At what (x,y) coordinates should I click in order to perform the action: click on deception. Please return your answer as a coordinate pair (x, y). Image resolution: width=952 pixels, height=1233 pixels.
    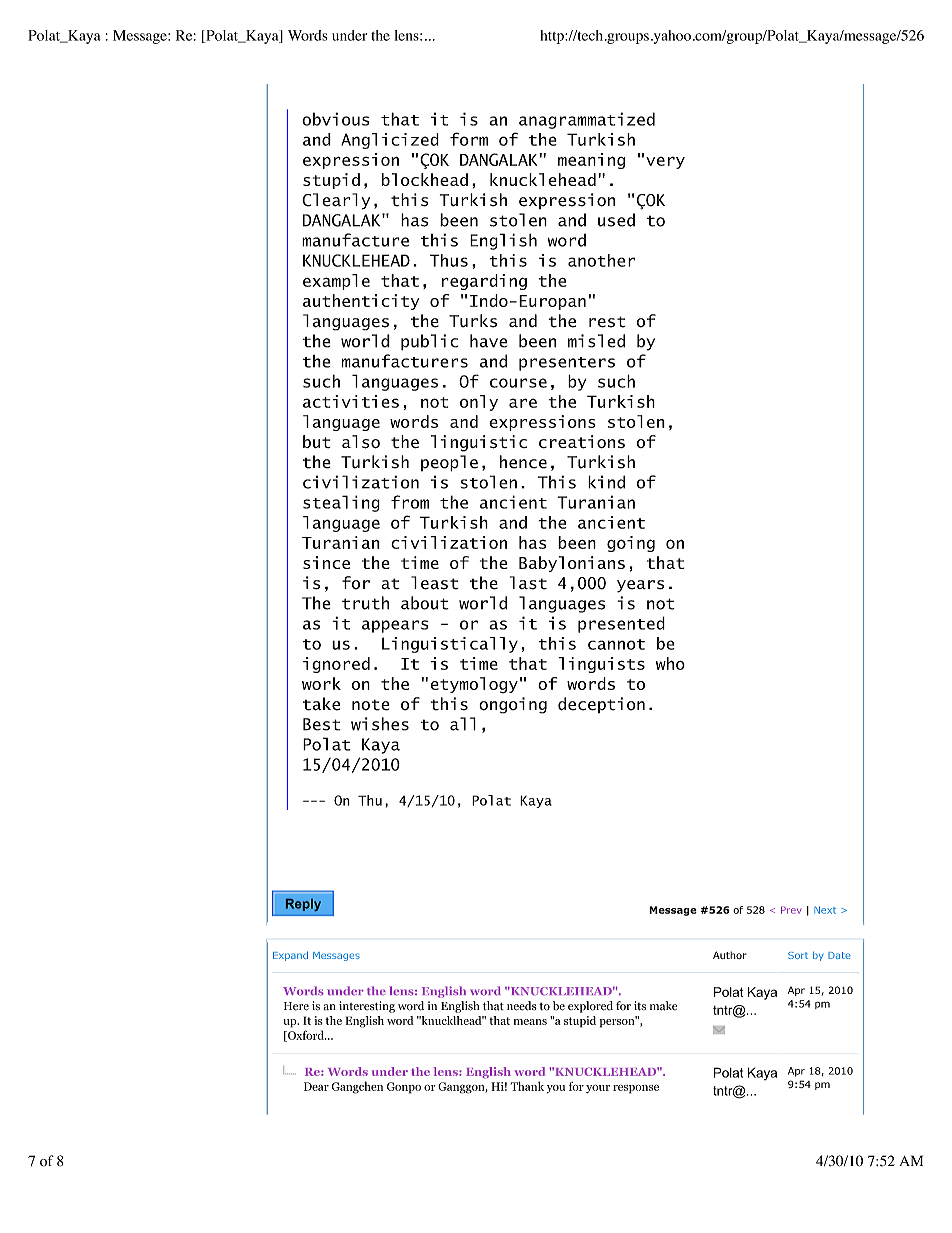
    Looking at the image, I should click on (601, 705).
